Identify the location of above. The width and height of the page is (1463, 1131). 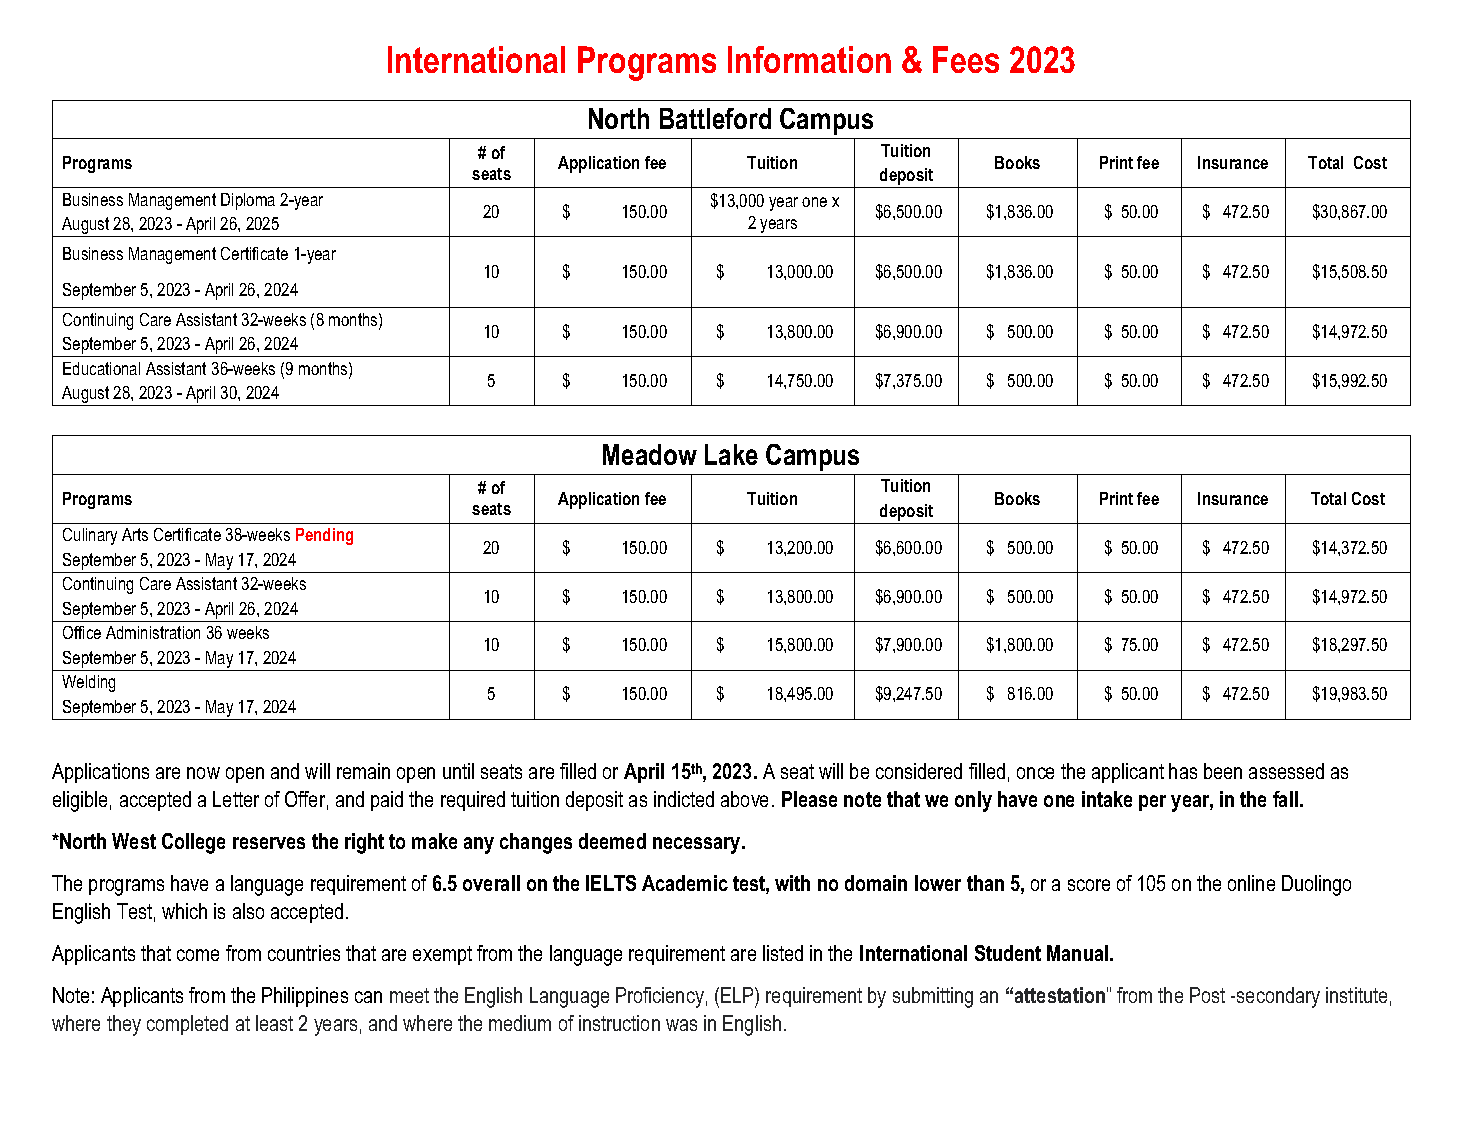
(744, 799).
